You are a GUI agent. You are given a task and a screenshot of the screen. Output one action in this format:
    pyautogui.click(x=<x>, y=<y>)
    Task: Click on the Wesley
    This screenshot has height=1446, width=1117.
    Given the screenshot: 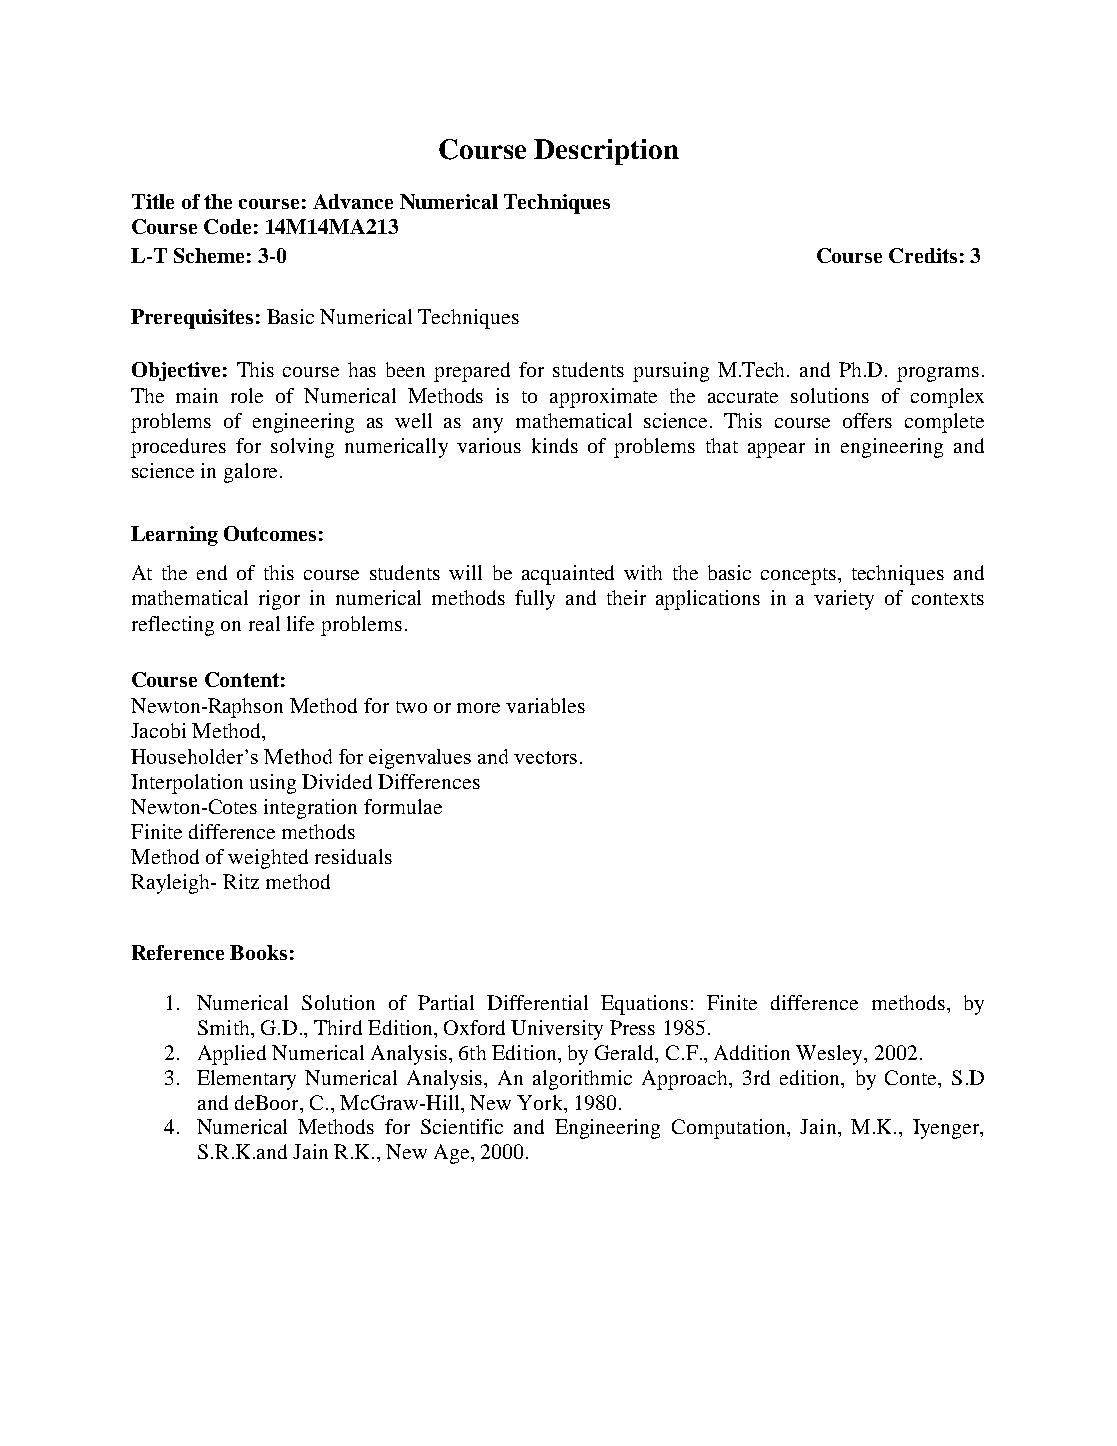 What is the action you would take?
    pyautogui.click(x=830, y=1055)
